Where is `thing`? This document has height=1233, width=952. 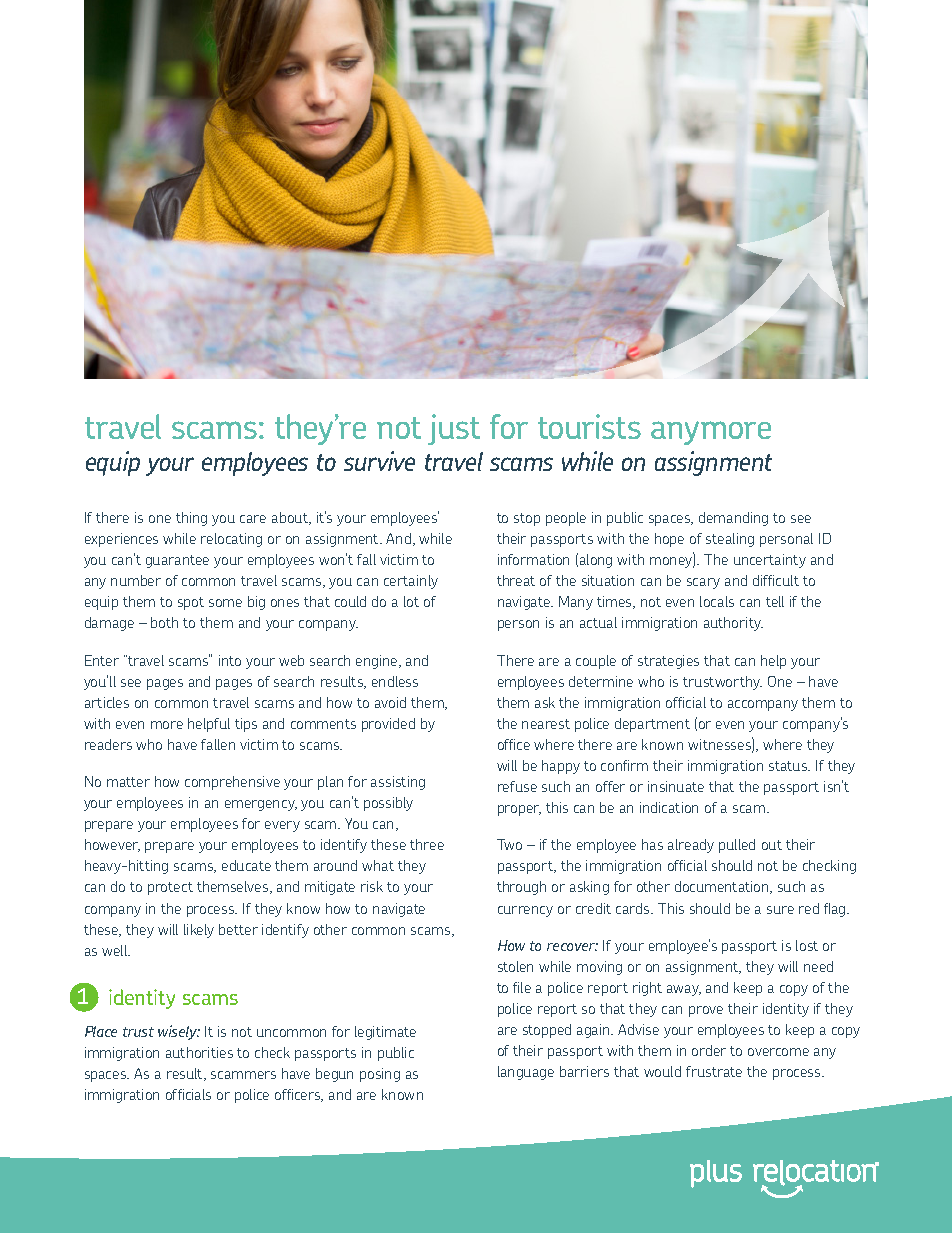
thing is located at coordinates (191, 519).
